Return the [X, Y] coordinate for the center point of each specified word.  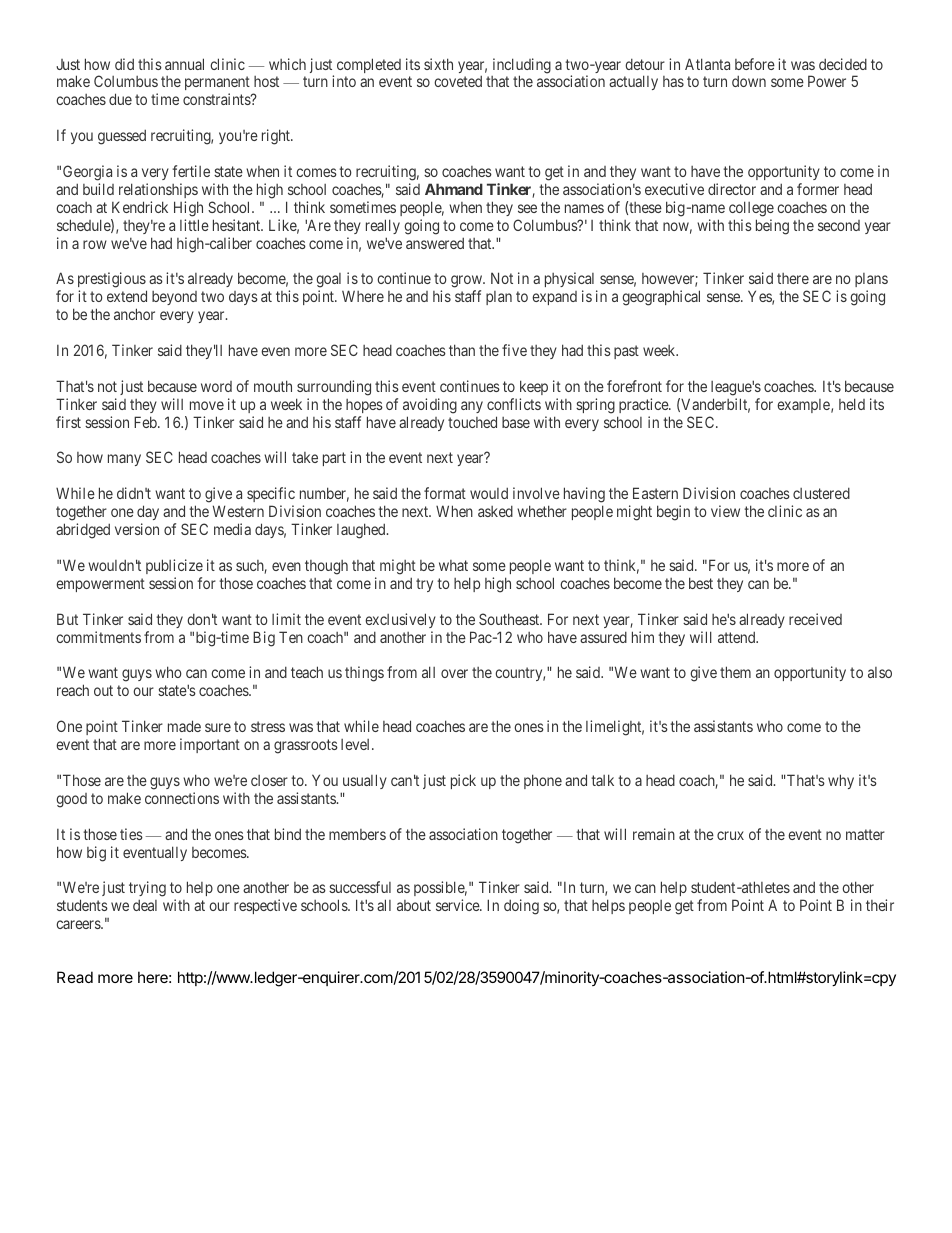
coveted [458, 81]
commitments [98, 637]
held [852, 404]
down [749, 81]
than [462, 350]
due [120, 99]
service [458, 905]
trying [147, 890]
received [815, 619]
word [216, 386]
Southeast [510, 619]
